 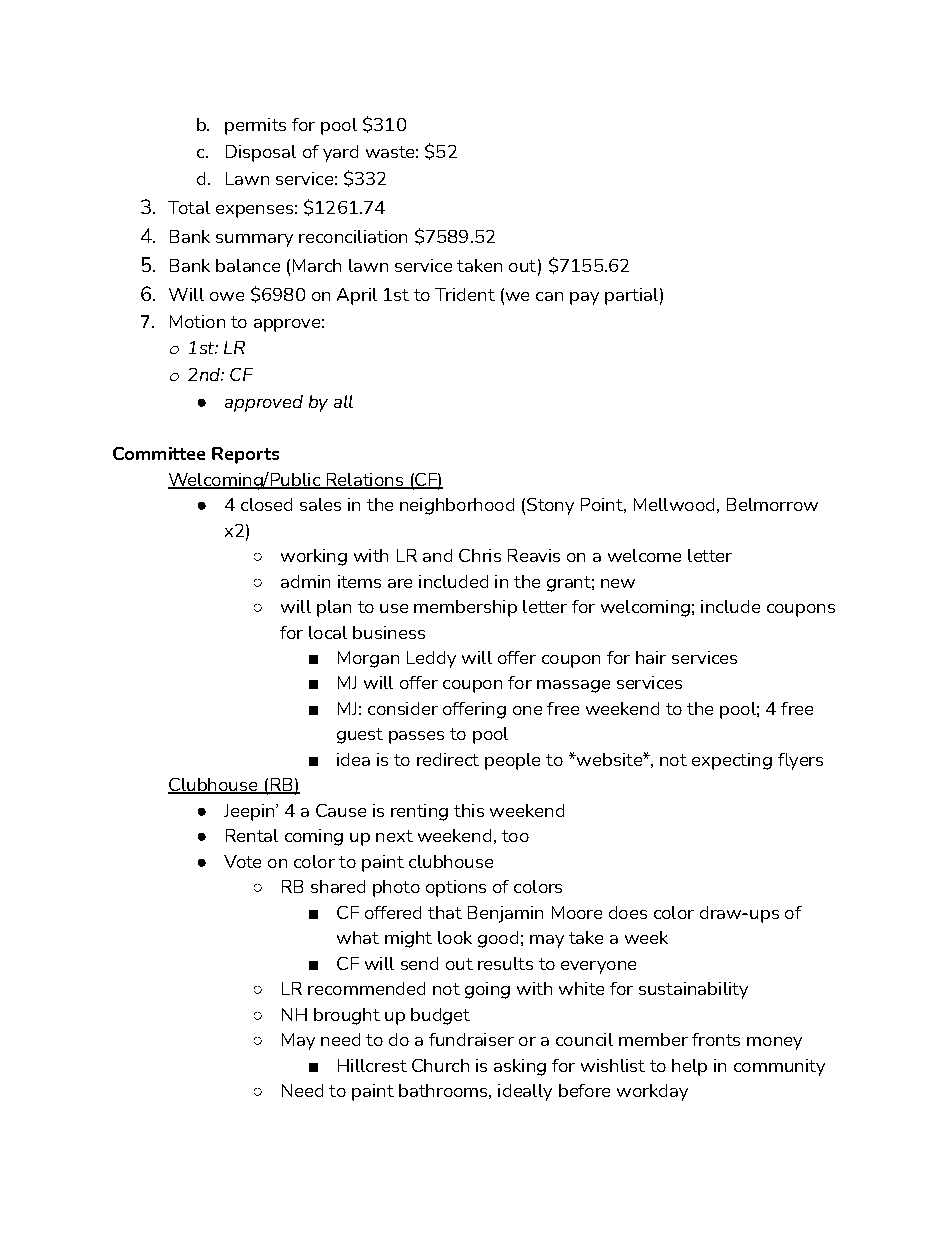 I want to click on Chris, so click(x=480, y=555).
